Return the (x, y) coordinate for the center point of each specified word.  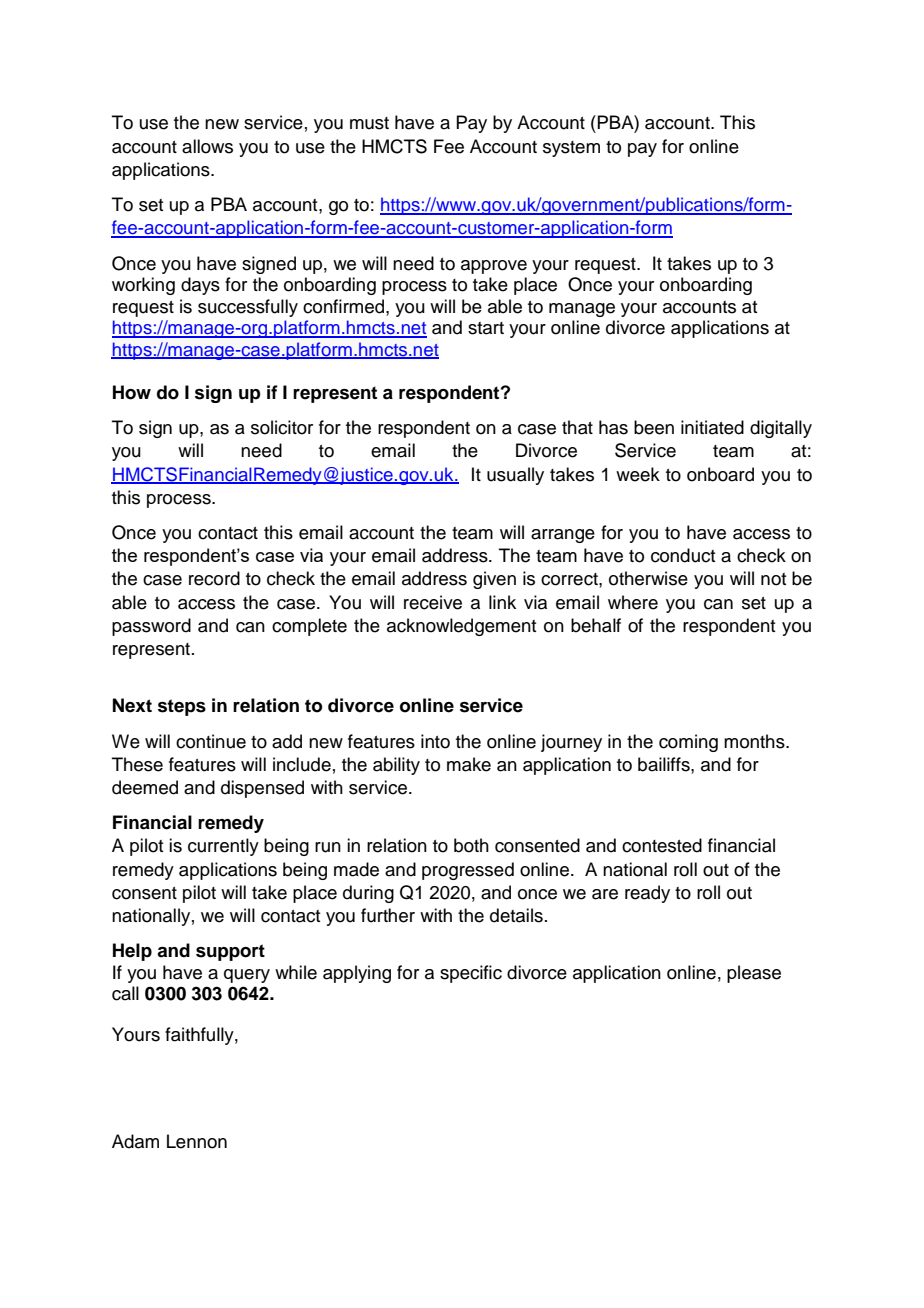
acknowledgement (461, 627)
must (369, 123)
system (571, 149)
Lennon (197, 1141)
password (151, 627)
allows (207, 146)
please (754, 974)
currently (223, 847)
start (486, 328)
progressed (468, 871)
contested (662, 845)
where (633, 602)
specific (471, 974)
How (132, 392)
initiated (712, 427)
